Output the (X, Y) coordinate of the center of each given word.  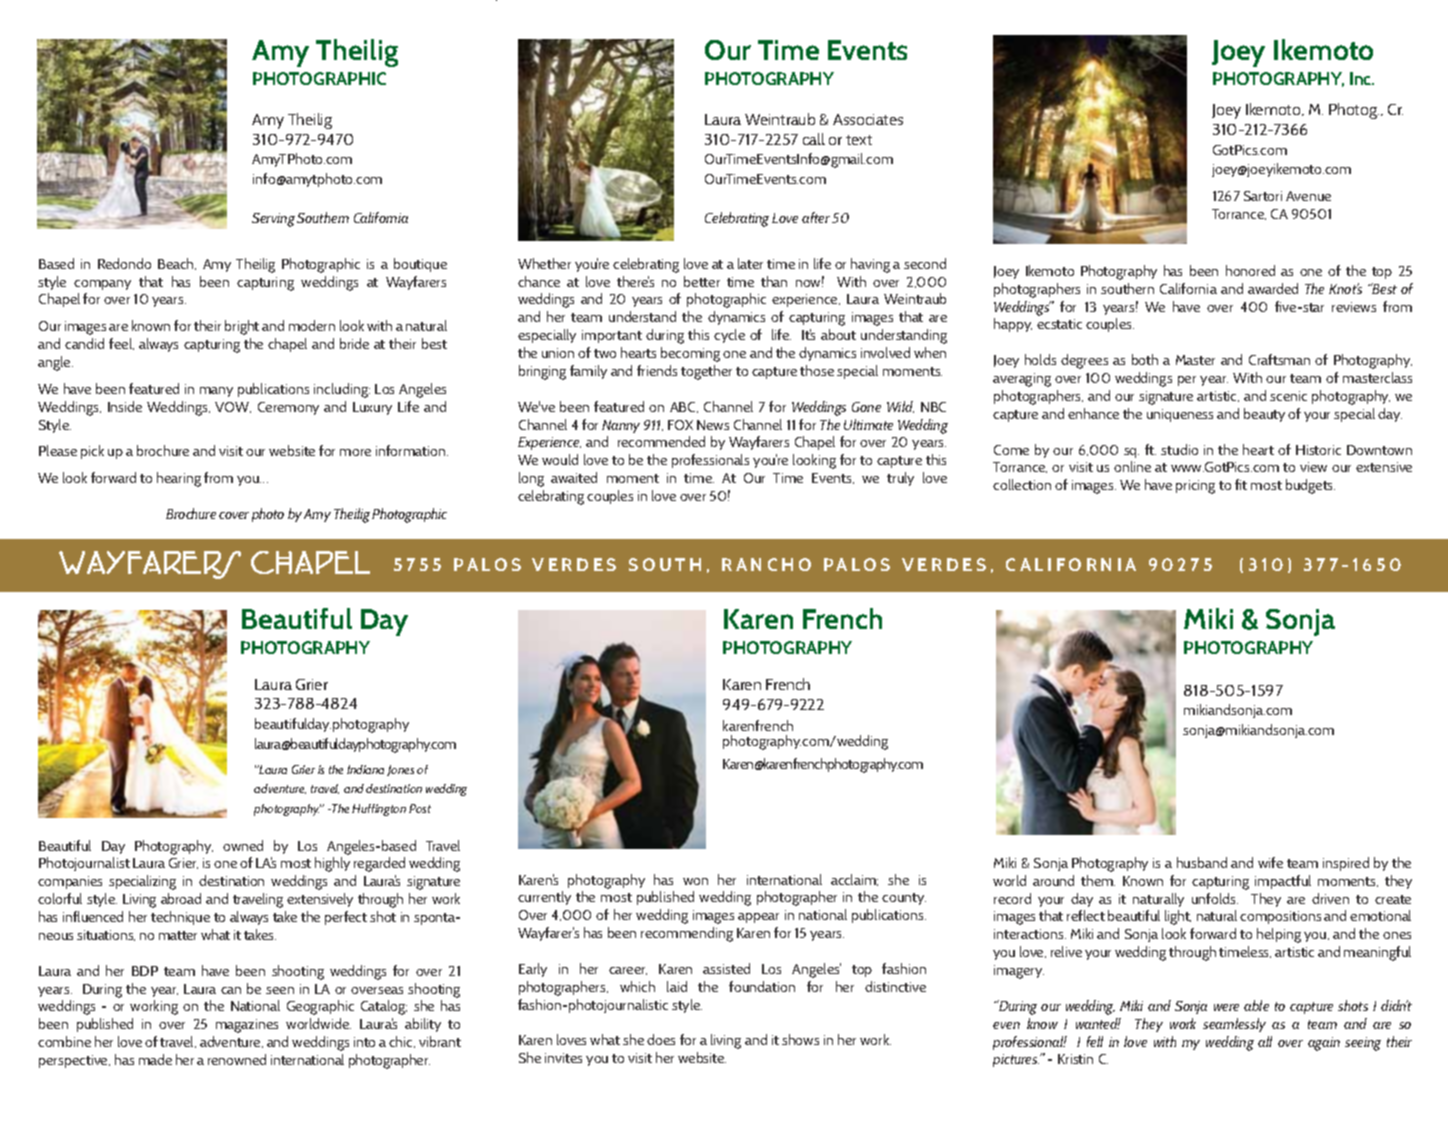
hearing (179, 479)
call (814, 139)
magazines (247, 1026)
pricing (1195, 487)
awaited (574, 477)
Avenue (1308, 196)
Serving (273, 220)
